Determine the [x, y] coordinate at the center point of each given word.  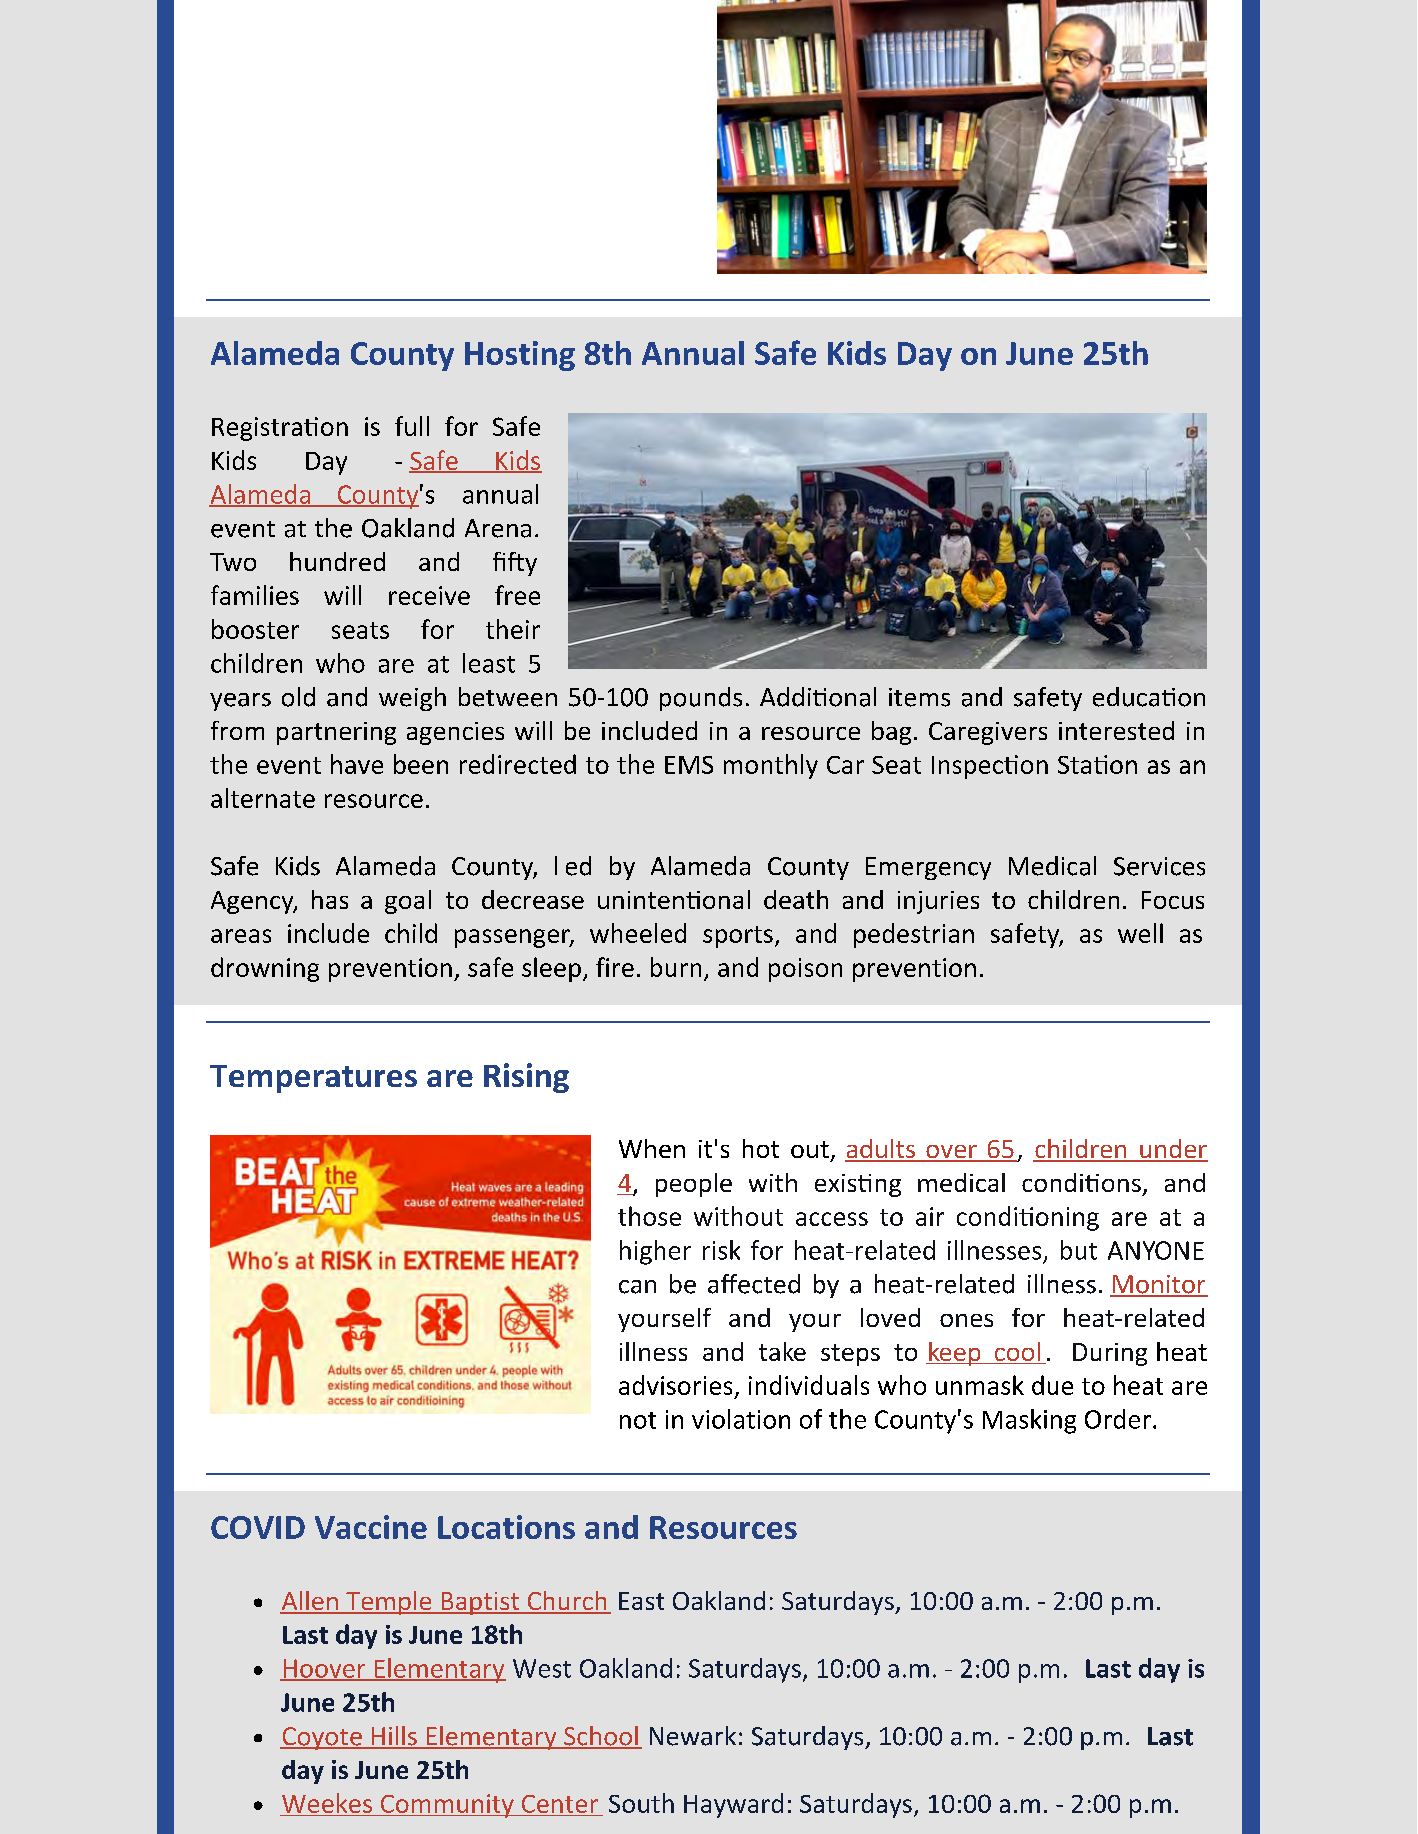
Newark [693, 1736]
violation [741, 1419]
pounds [701, 699]
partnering [336, 733]
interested [1116, 730]
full [412, 426]
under [1173, 1150]
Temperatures [313, 1079]
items [919, 697]
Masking [1029, 1421]
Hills [394, 1737]
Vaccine [371, 1527]
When [652, 1148]
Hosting [520, 356]
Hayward [733, 1805]
